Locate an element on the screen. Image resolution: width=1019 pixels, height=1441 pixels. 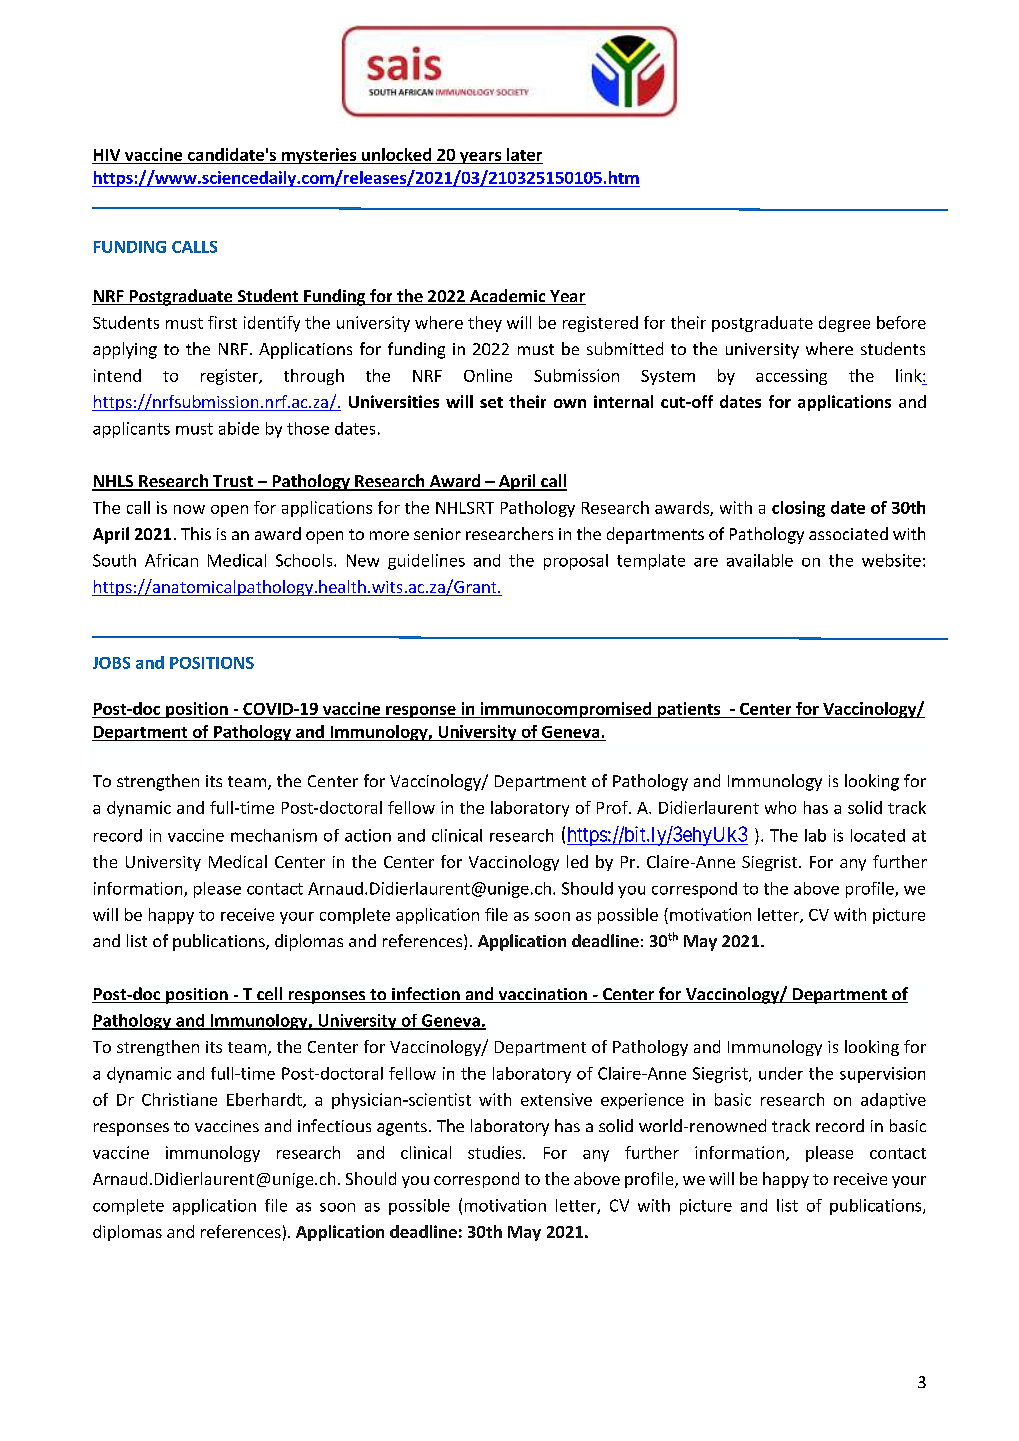
senior is located at coordinates (437, 534).
